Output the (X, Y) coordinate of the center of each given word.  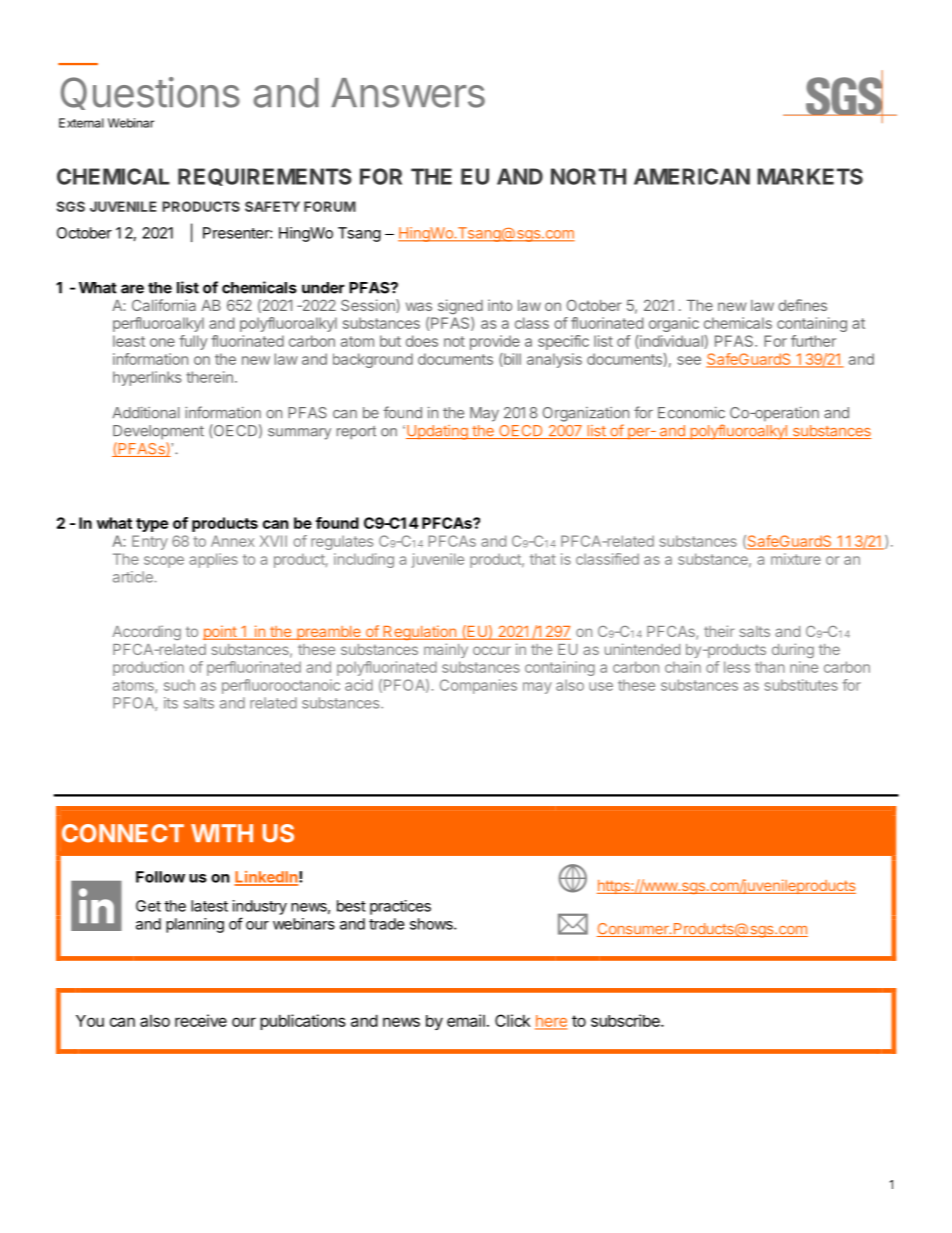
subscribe (626, 1020)
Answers (408, 93)
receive (201, 1020)
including (364, 560)
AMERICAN (692, 176)
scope (164, 562)
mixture (796, 559)
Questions (150, 93)
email (466, 1020)
